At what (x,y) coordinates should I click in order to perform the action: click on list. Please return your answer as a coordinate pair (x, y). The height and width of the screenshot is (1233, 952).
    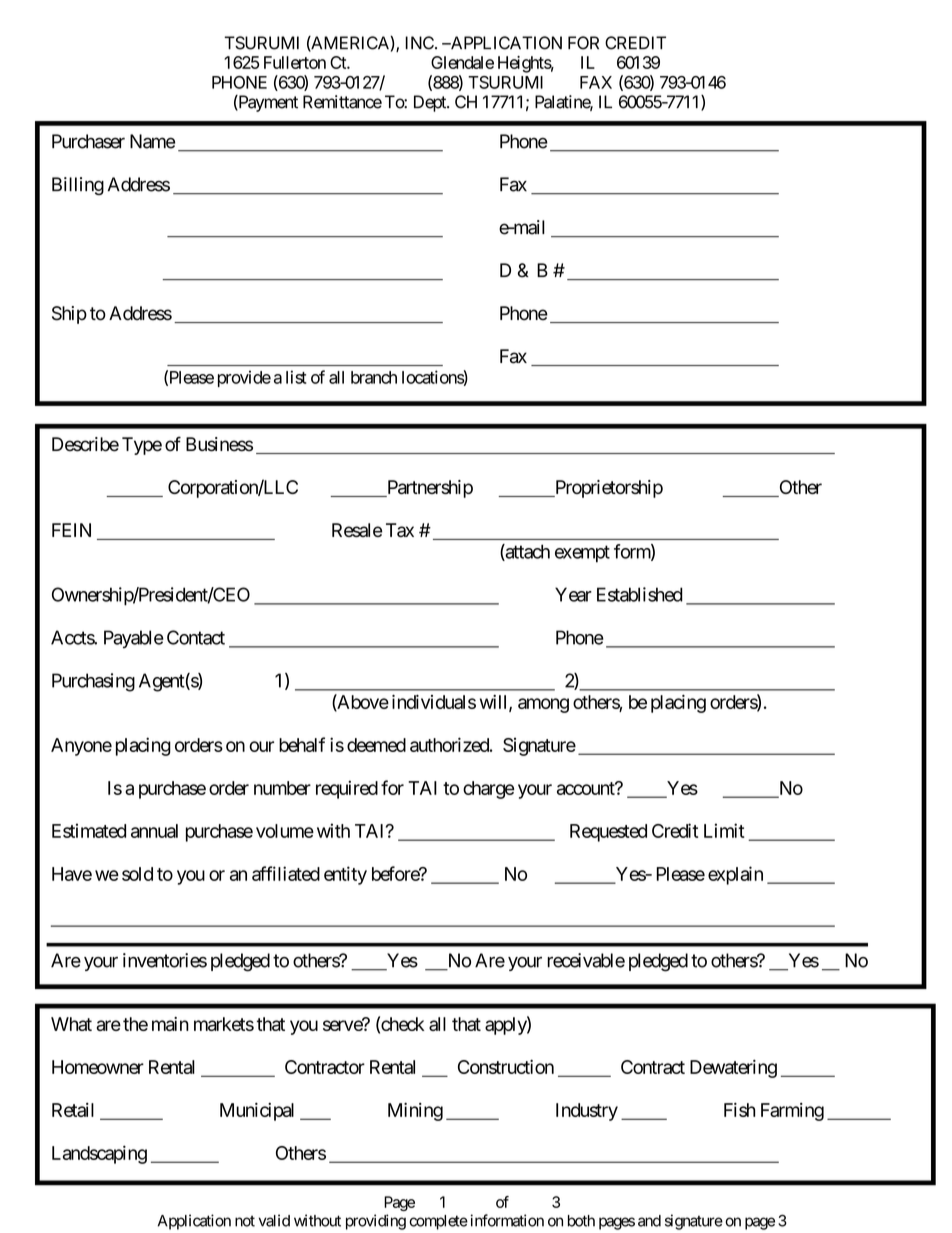
    Looking at the image, I should click on (296, 377).
